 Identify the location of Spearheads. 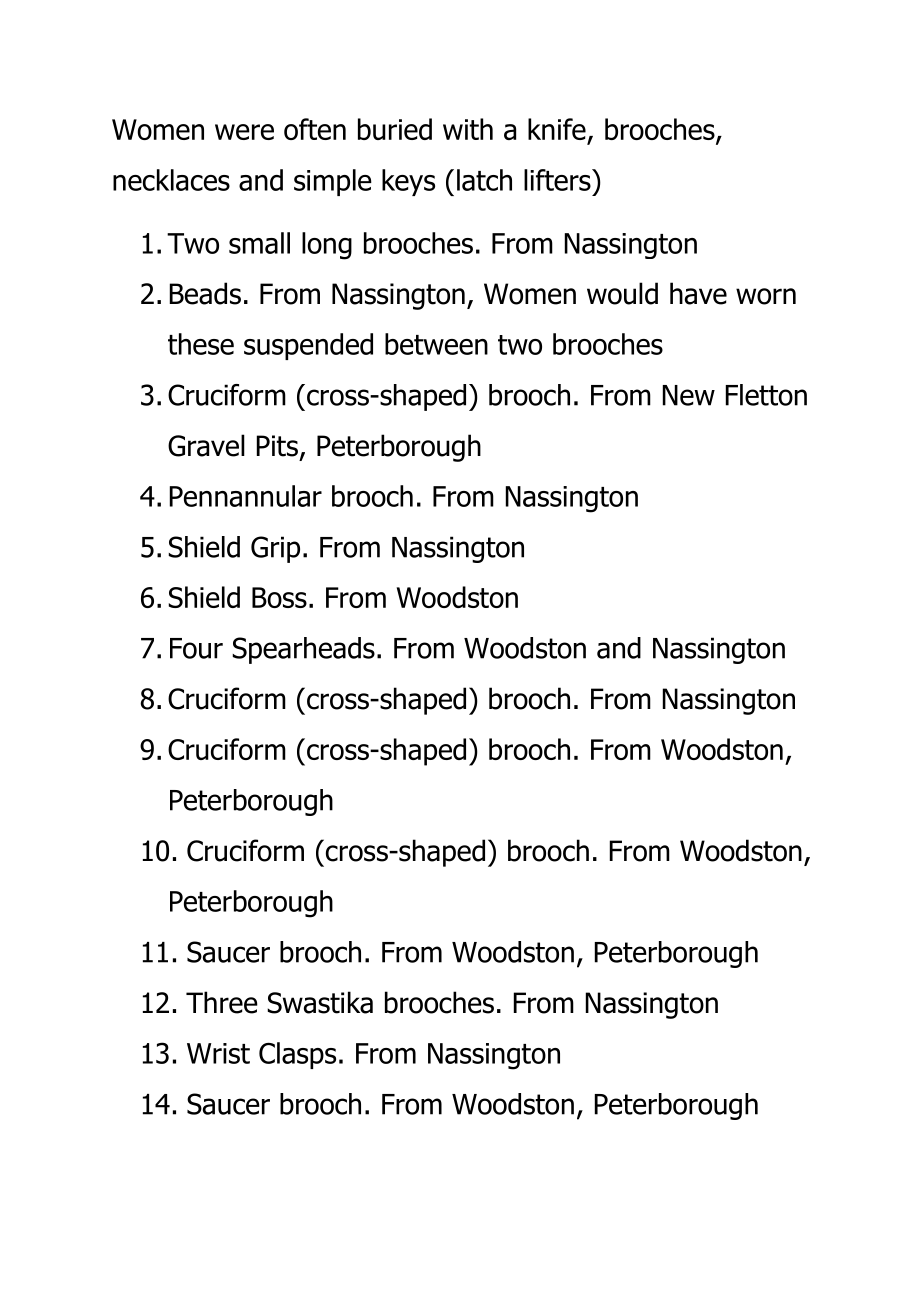
(303, 650).
